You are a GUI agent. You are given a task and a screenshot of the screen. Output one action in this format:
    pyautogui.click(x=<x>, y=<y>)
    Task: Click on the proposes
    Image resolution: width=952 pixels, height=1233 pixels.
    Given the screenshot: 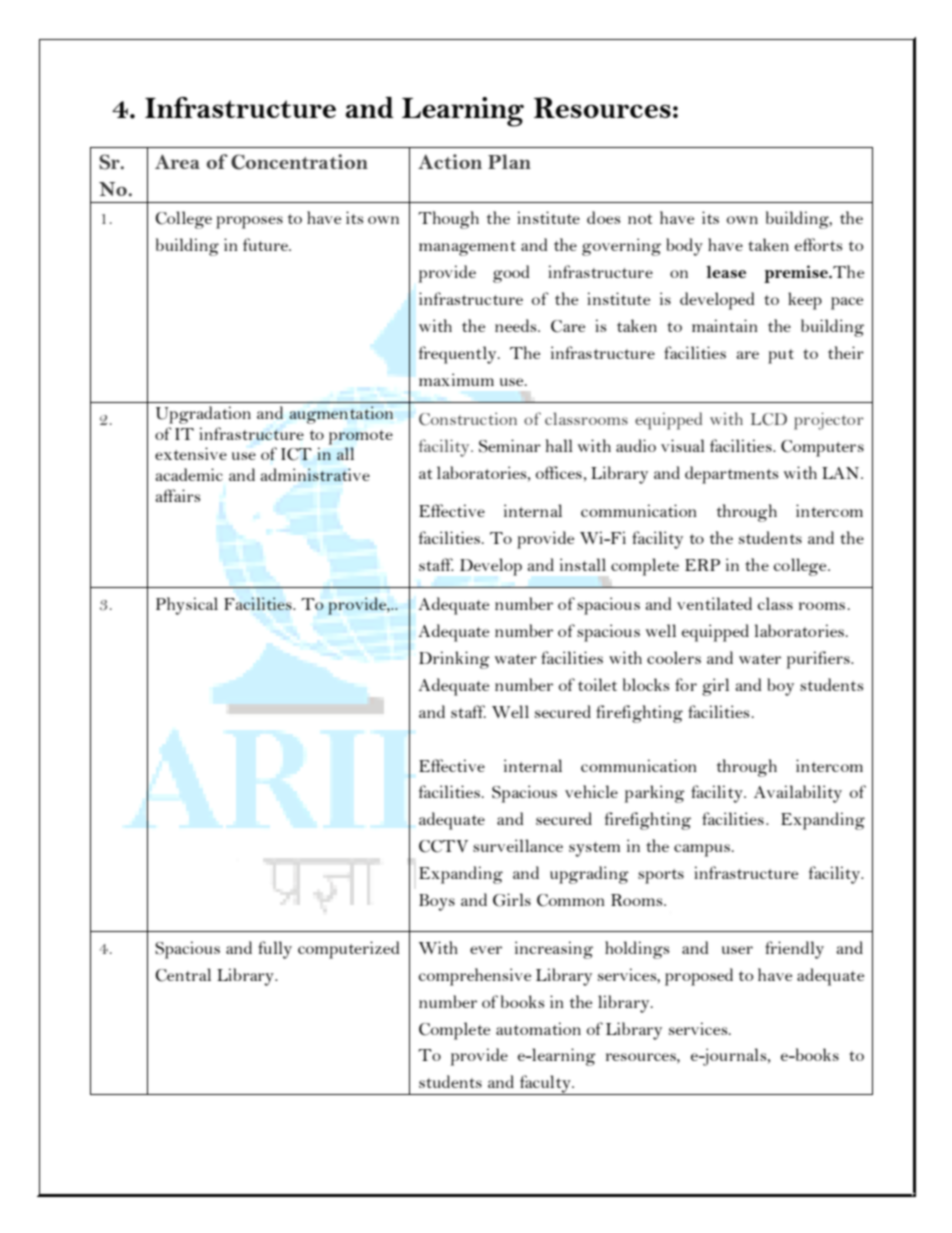 What is the action you would take?
    pyautogui.click(x=249, y=222)
